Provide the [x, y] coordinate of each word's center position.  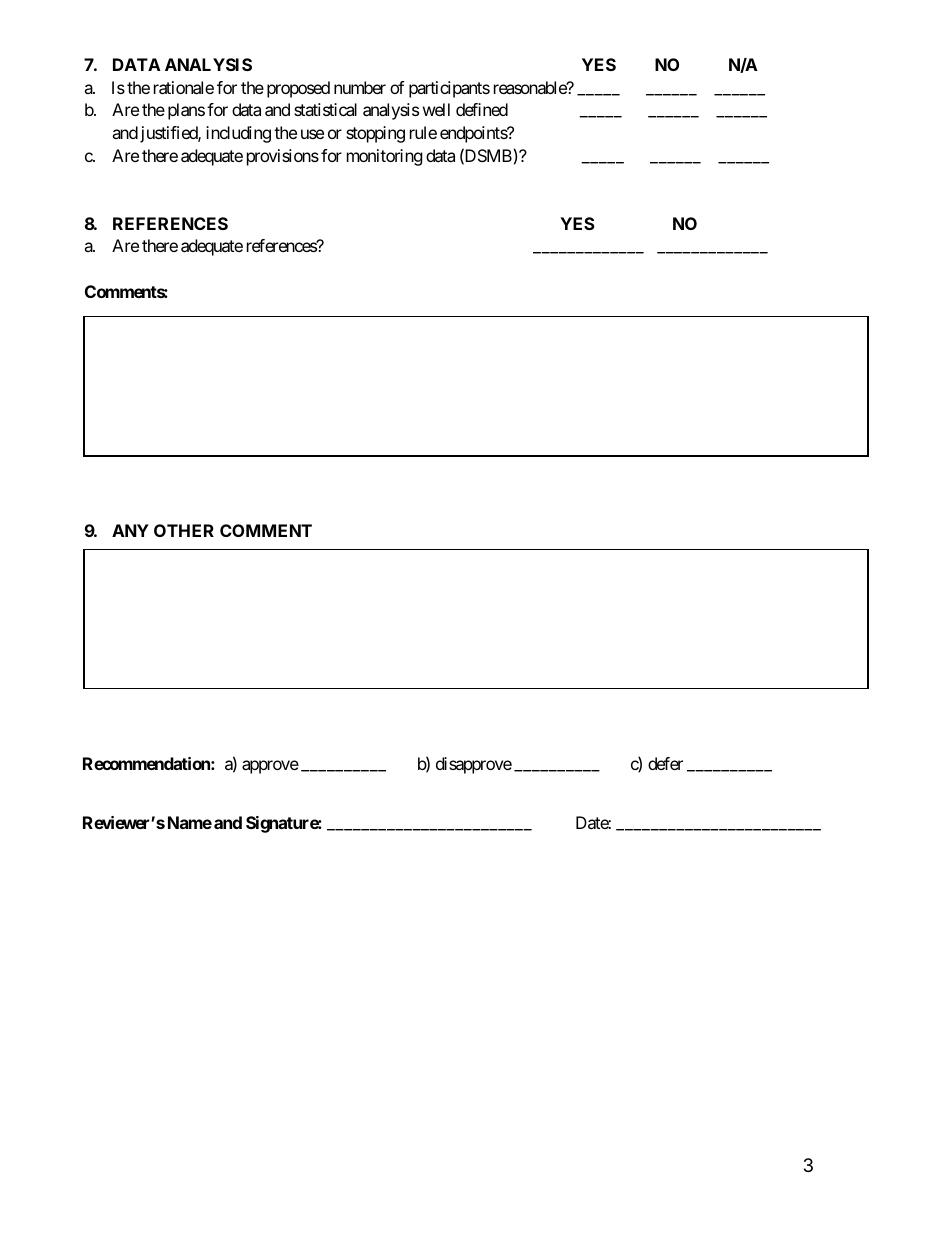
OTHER [184, 530]
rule [423, 132]
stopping [375, 134]
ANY [130, 530]
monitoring [385, 157]
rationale [184, 87]
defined [482, 109]
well [436, 109]
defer [665, 763]
